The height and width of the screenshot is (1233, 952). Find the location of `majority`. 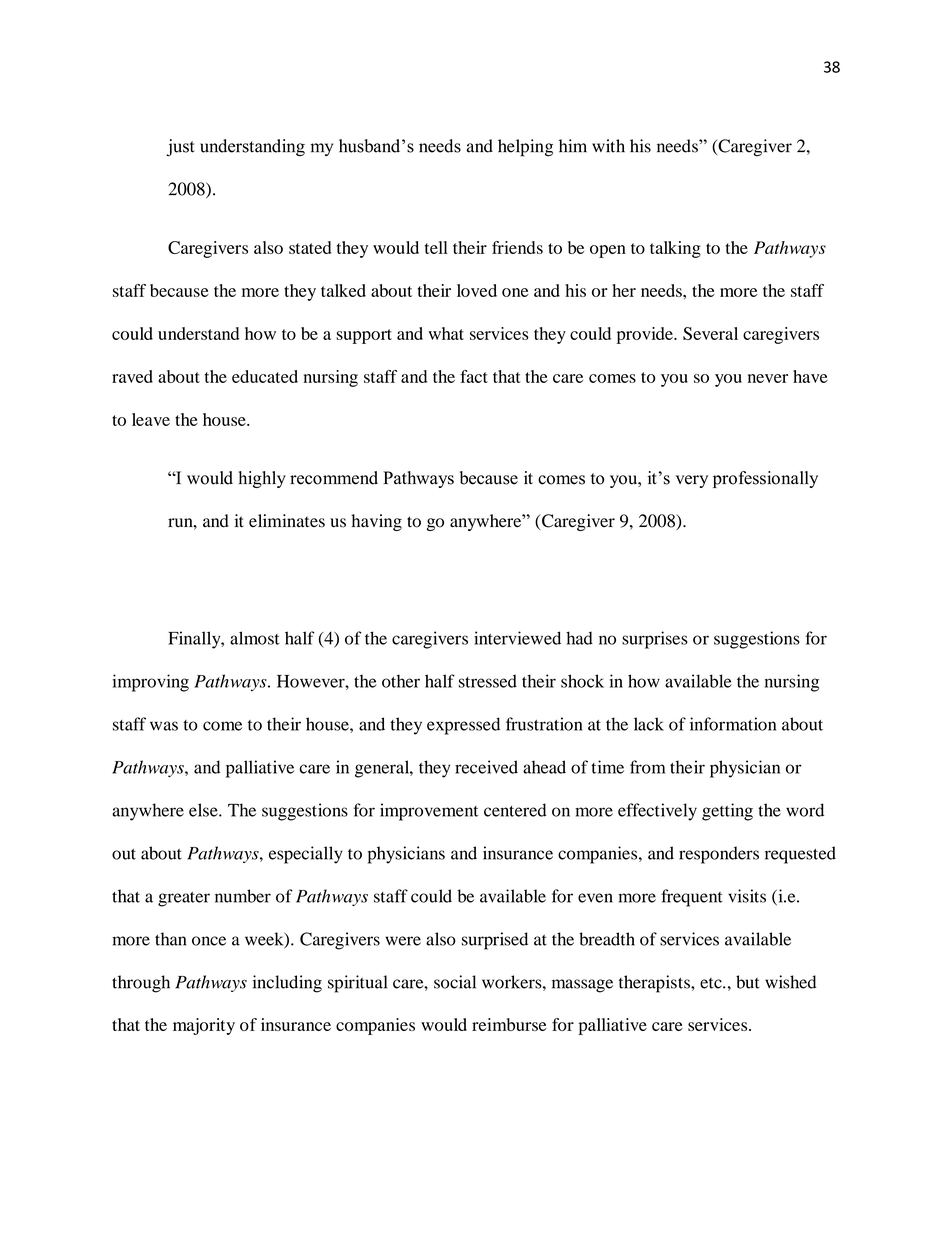

majority is located at coordinates (204, 1026).
